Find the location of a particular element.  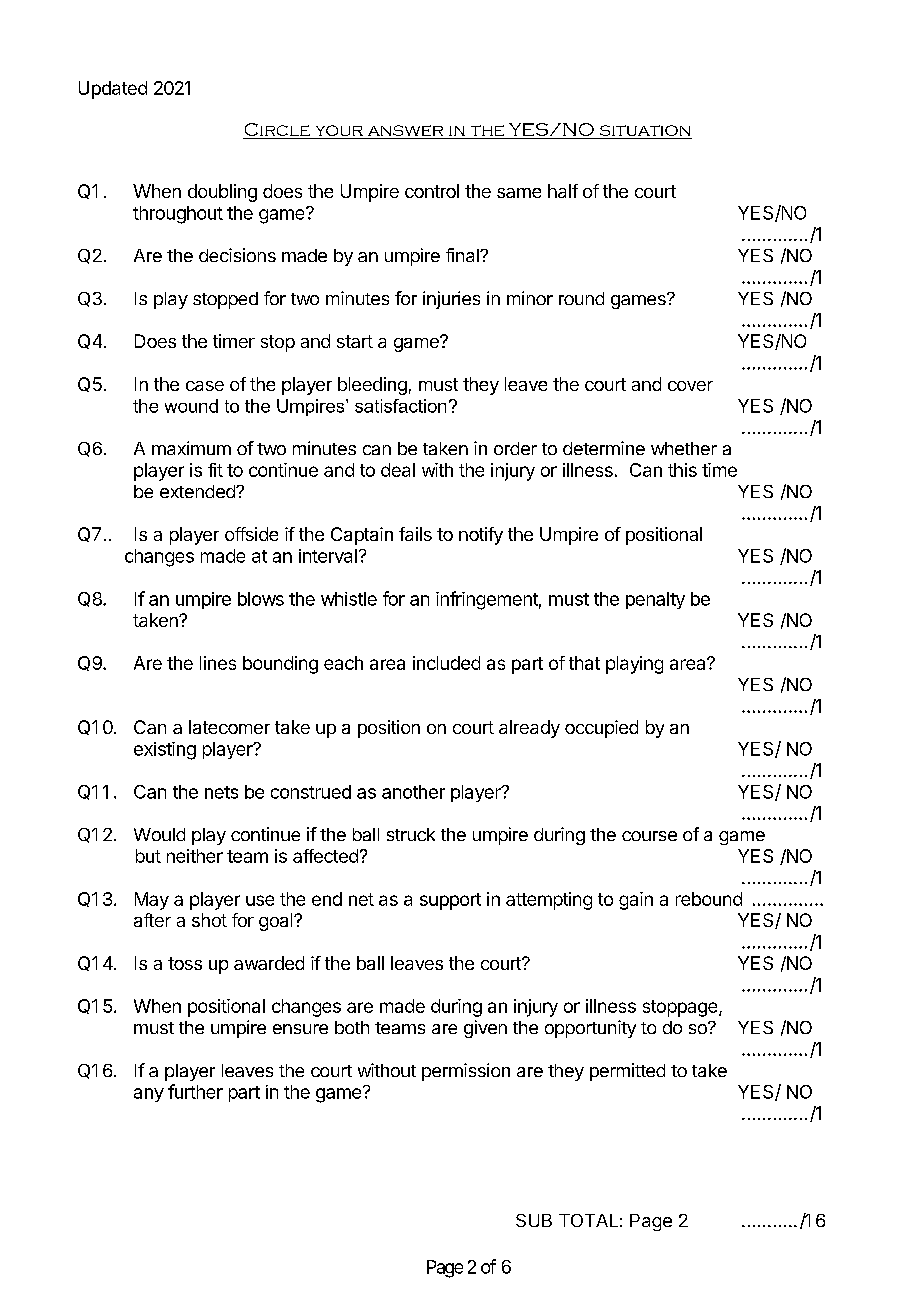

struck is located at coordinates (411, 834).
